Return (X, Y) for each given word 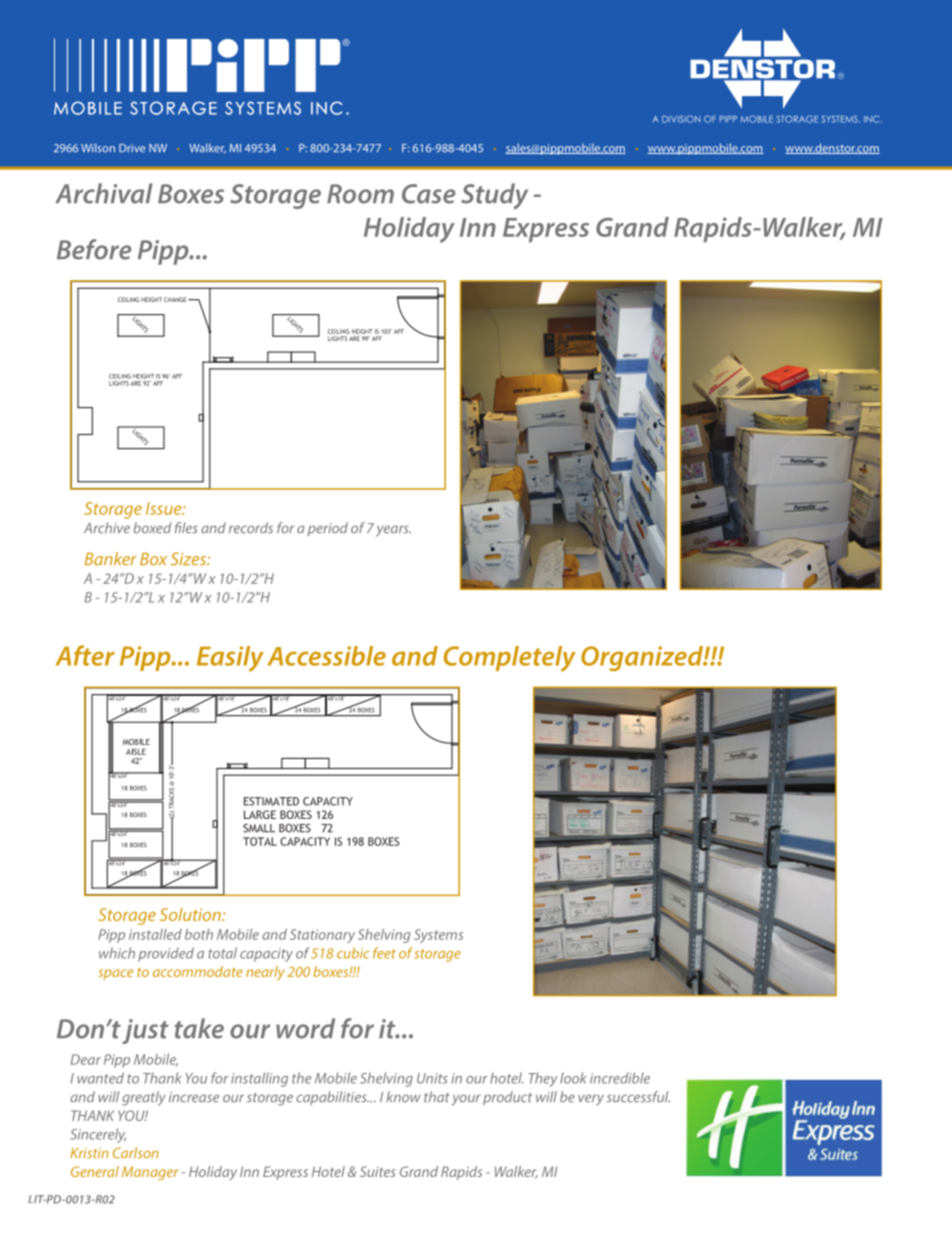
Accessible (327, 656)
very (591, 1100)
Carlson (136, 1153)
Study (494, 196)
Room (360, 194)
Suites (377, 1171)
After (85, 655)
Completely (510, 659)
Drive (132, 148)
